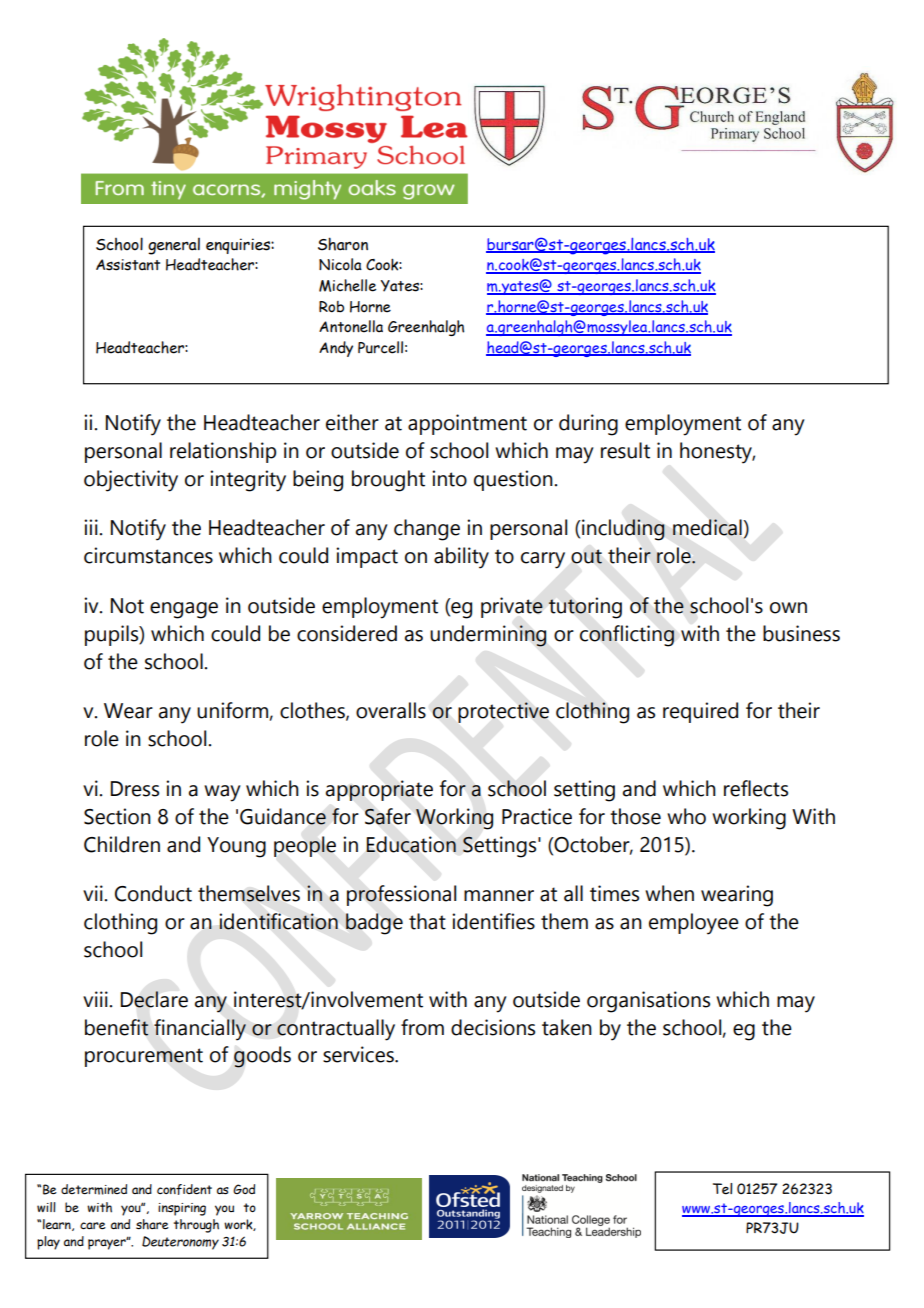  What do you see at coordinates (128, 265) in the screenshot?
I see `Assistant` at bounding box center [128, 265].
